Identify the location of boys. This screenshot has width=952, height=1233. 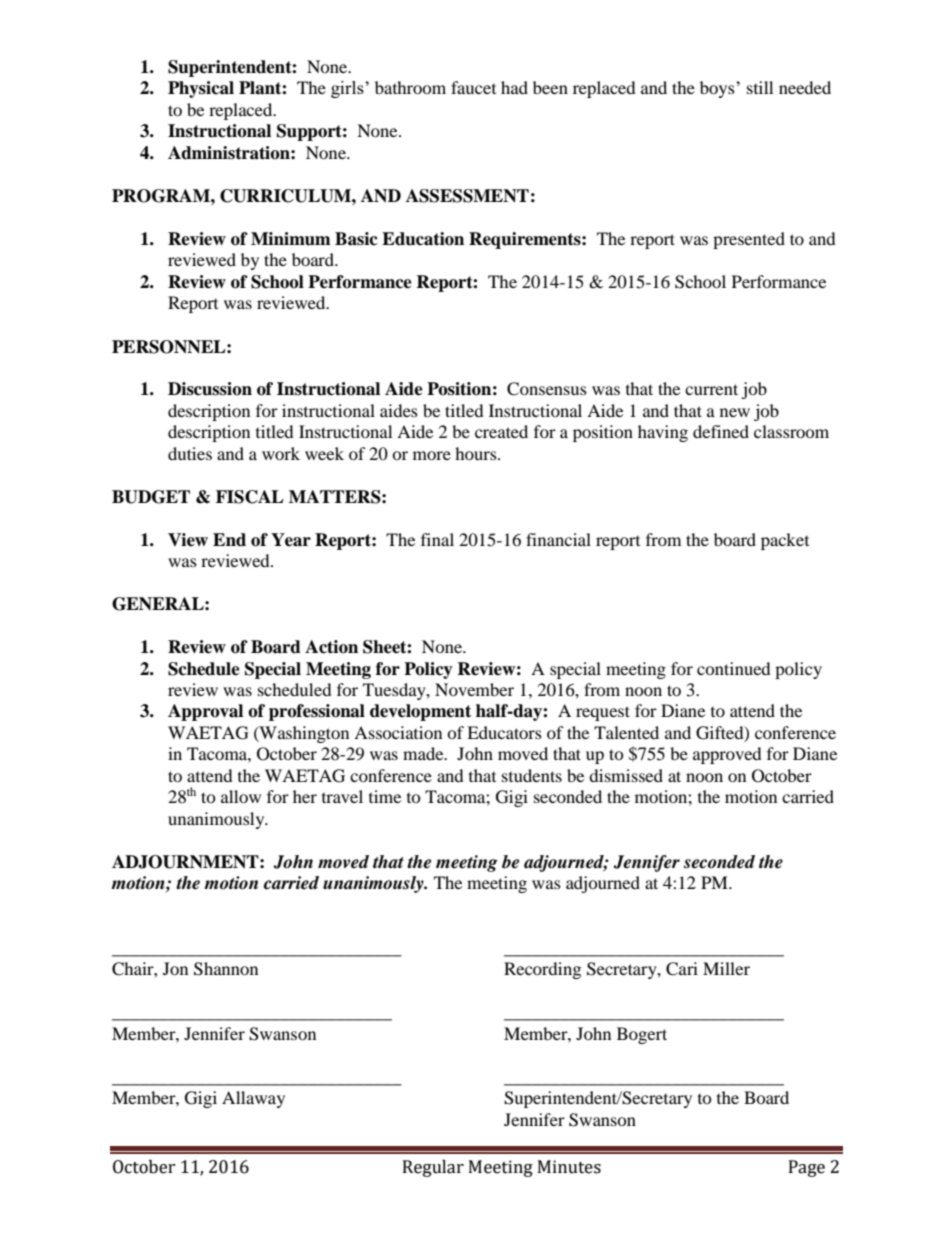
(718, 89).
